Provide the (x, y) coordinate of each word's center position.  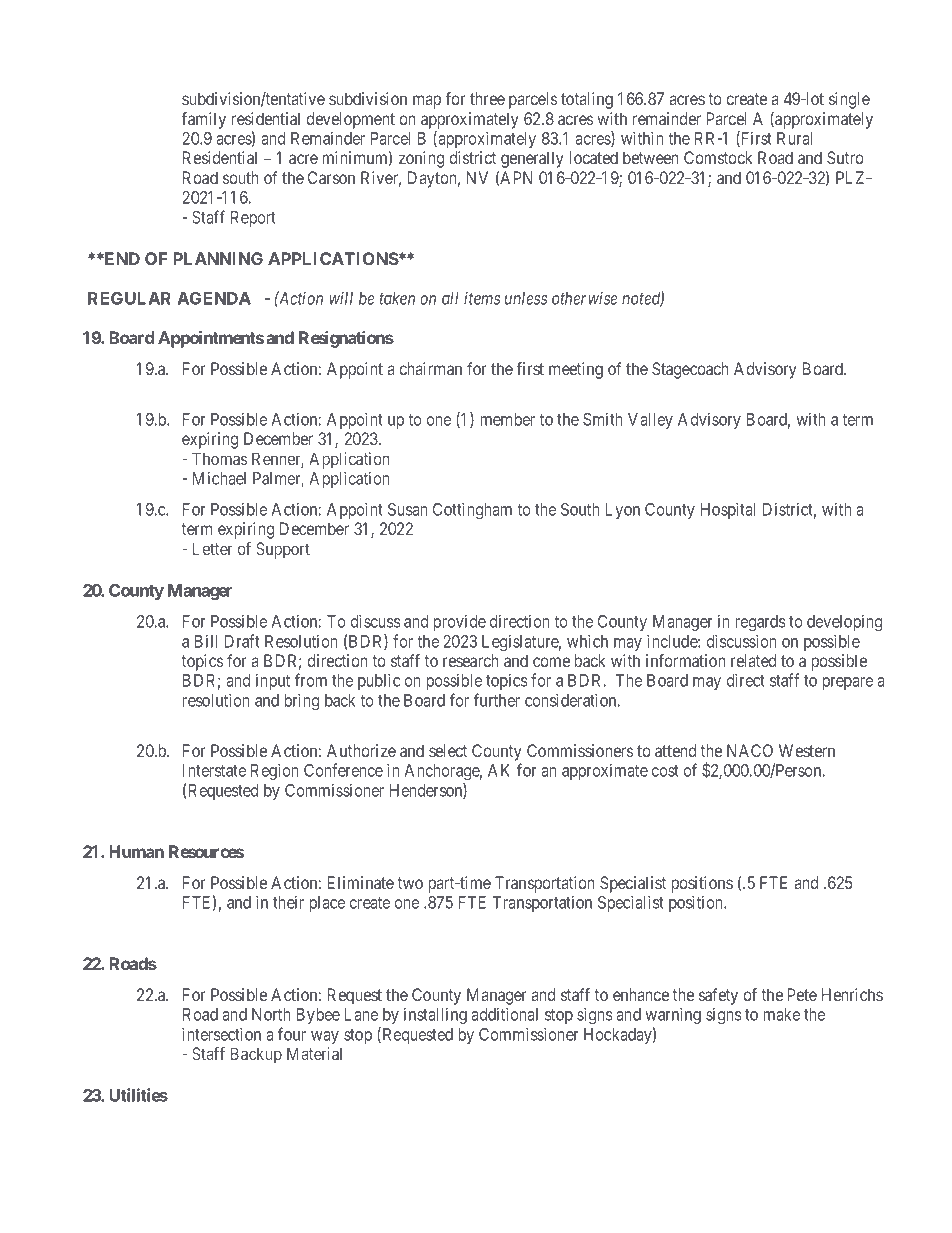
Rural (794, 138)
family (203, 120)
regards (760, 623)
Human (136, 851)
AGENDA (214, 298)
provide (459, 623)
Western (807, 750)
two (410, 883)
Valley (650, 421)
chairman (431, 368)
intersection (221, 1034)
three (487, 98)
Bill (206, 641)
